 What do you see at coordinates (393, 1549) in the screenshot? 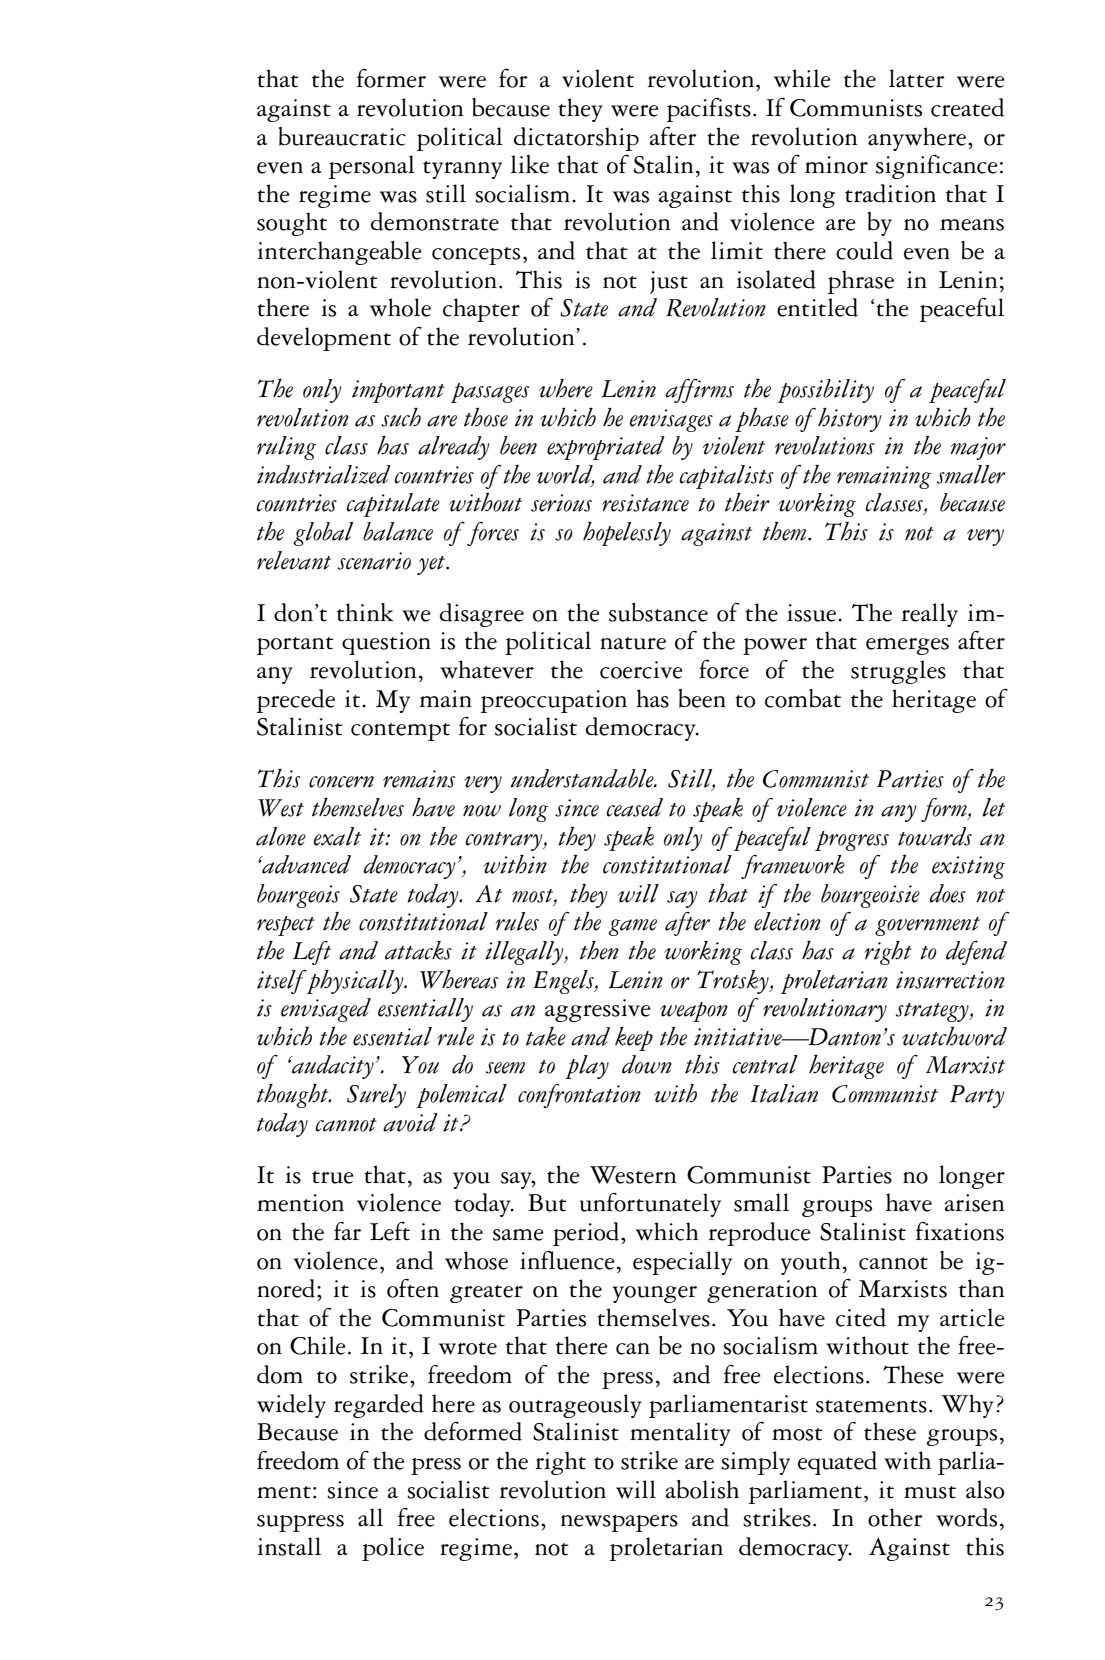
I see `police` at bounding box center [393, 1549].
